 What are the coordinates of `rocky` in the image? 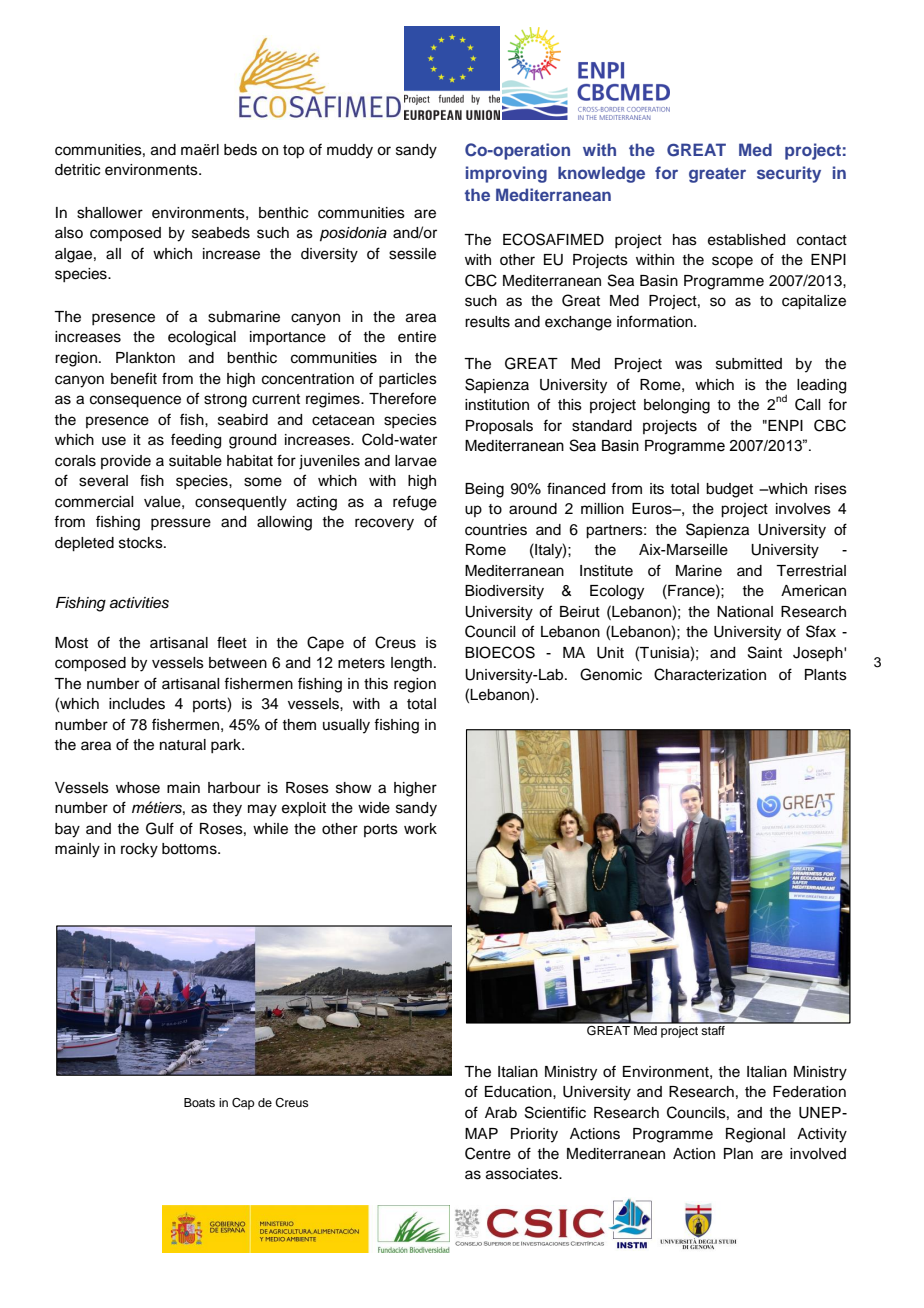 It's located at (139, 850).
